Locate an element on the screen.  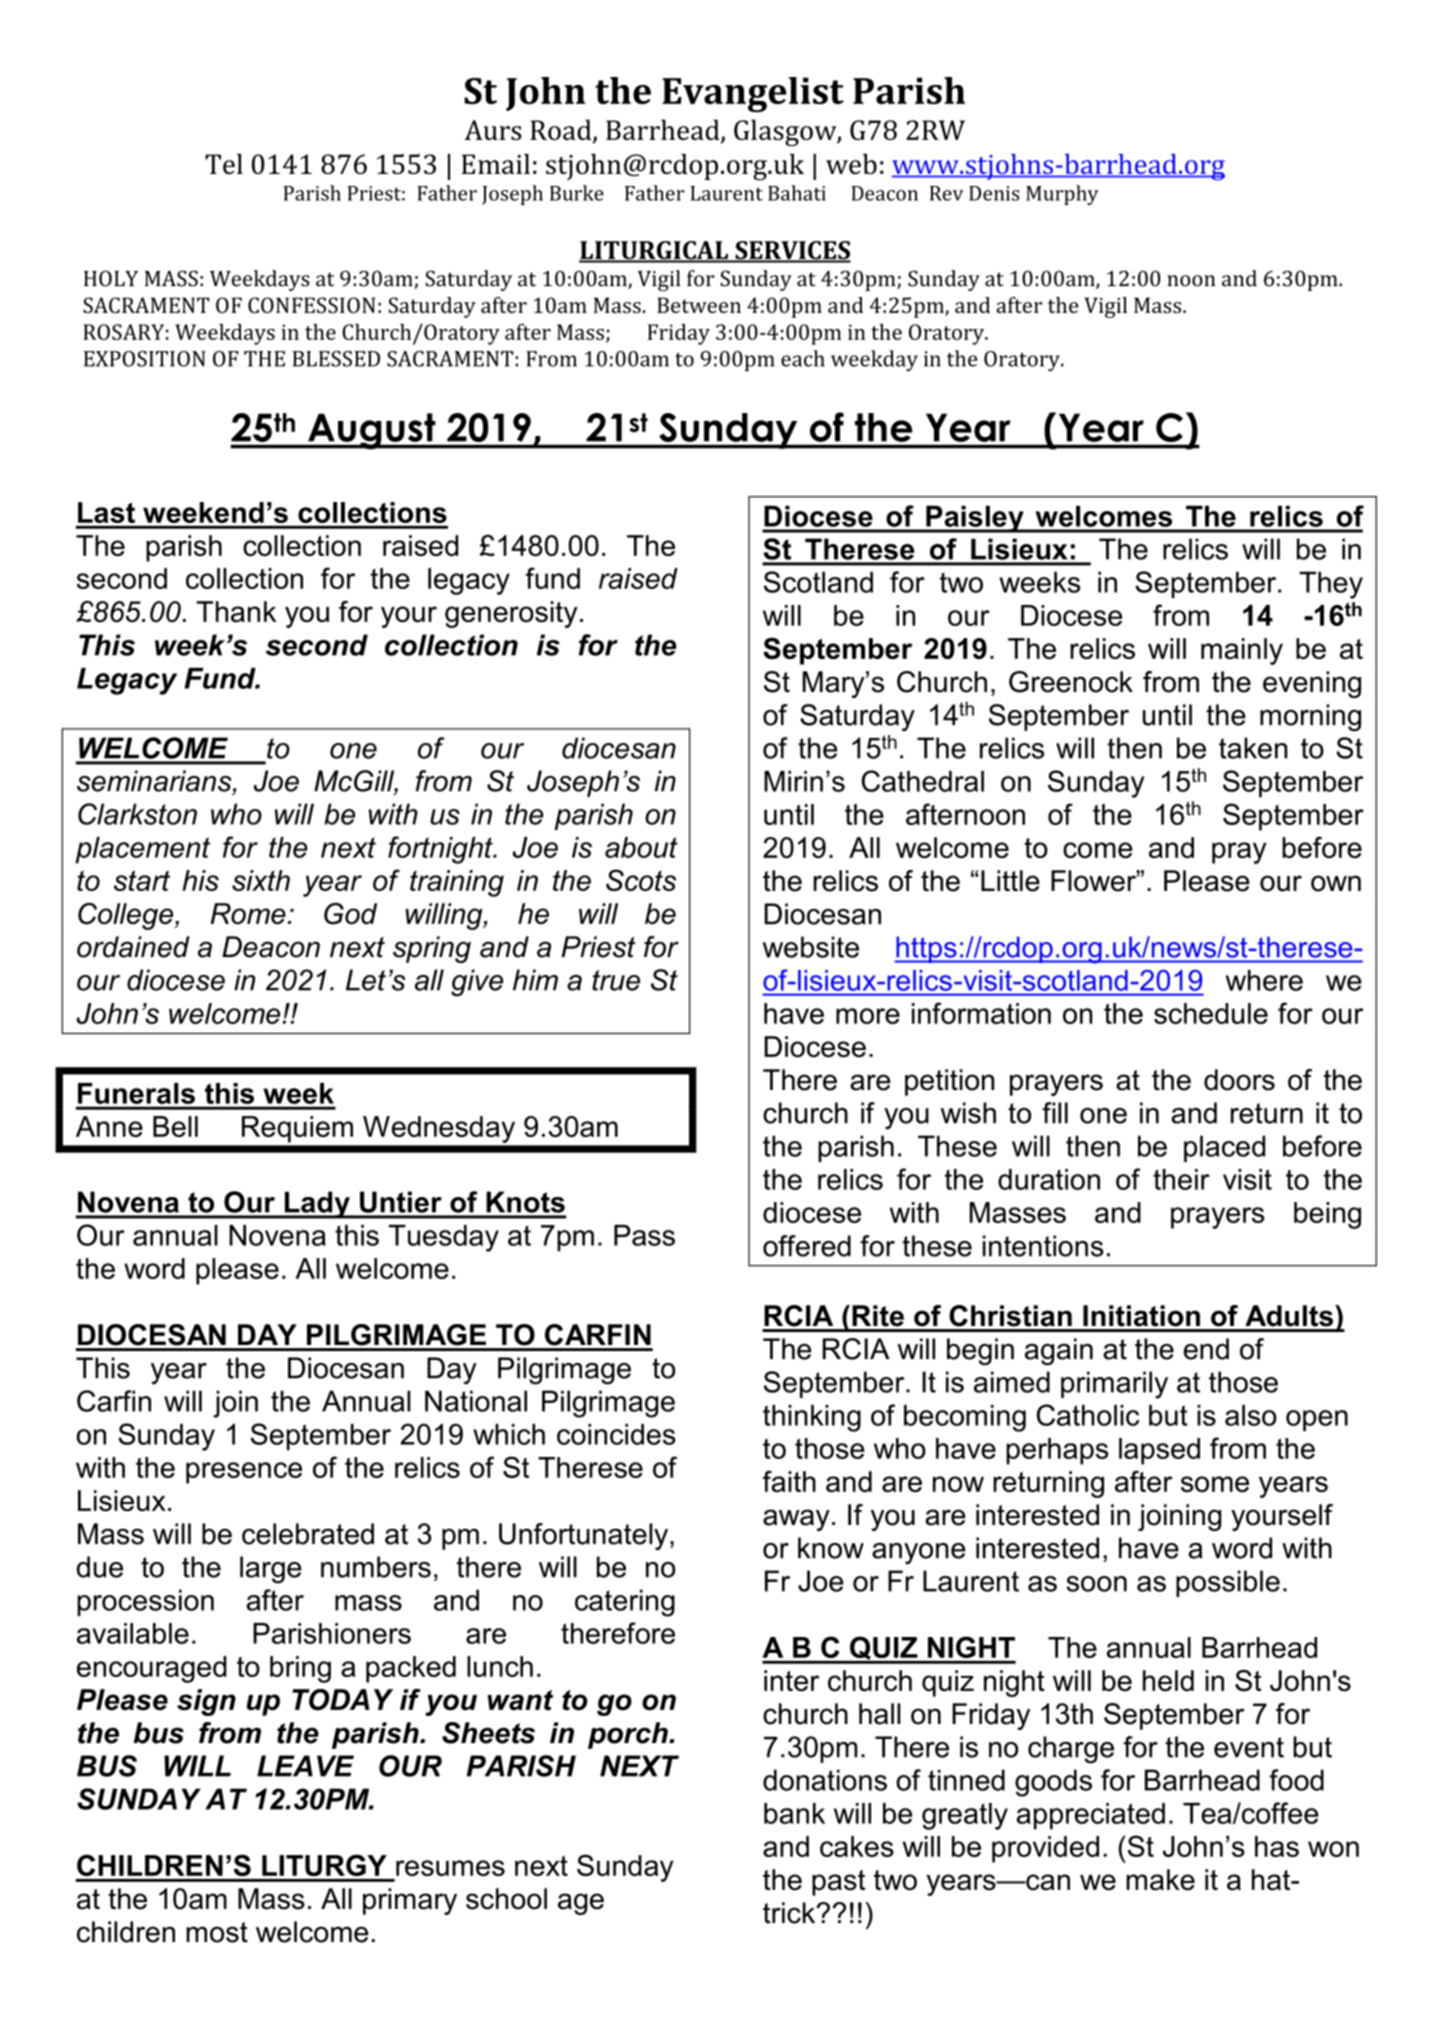
most is located at coordinates (217, 1932).
